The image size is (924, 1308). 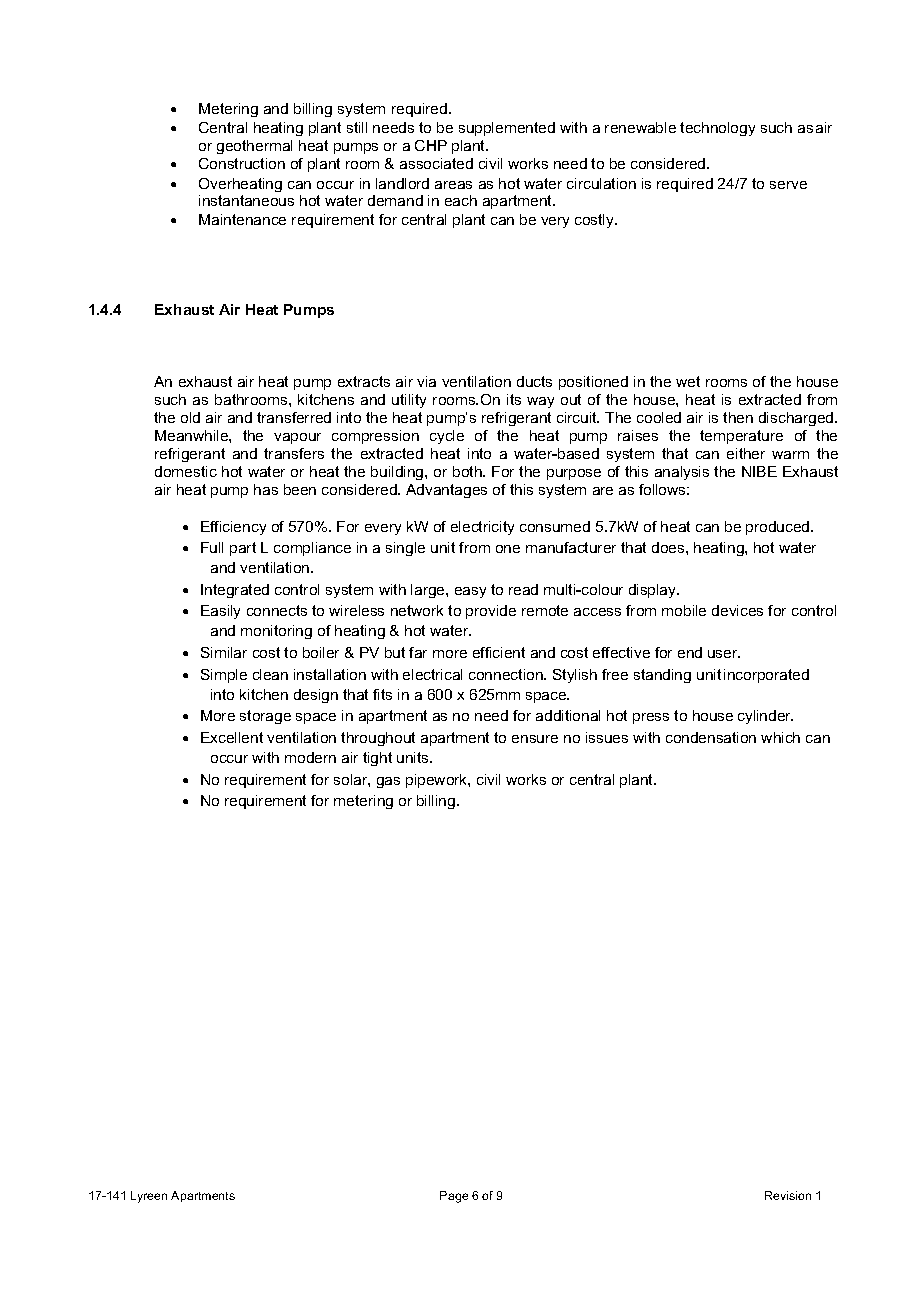 What do you see at coordinates (294, 417) in the page?
I see `transferred` at bounding box center [294, 417].
